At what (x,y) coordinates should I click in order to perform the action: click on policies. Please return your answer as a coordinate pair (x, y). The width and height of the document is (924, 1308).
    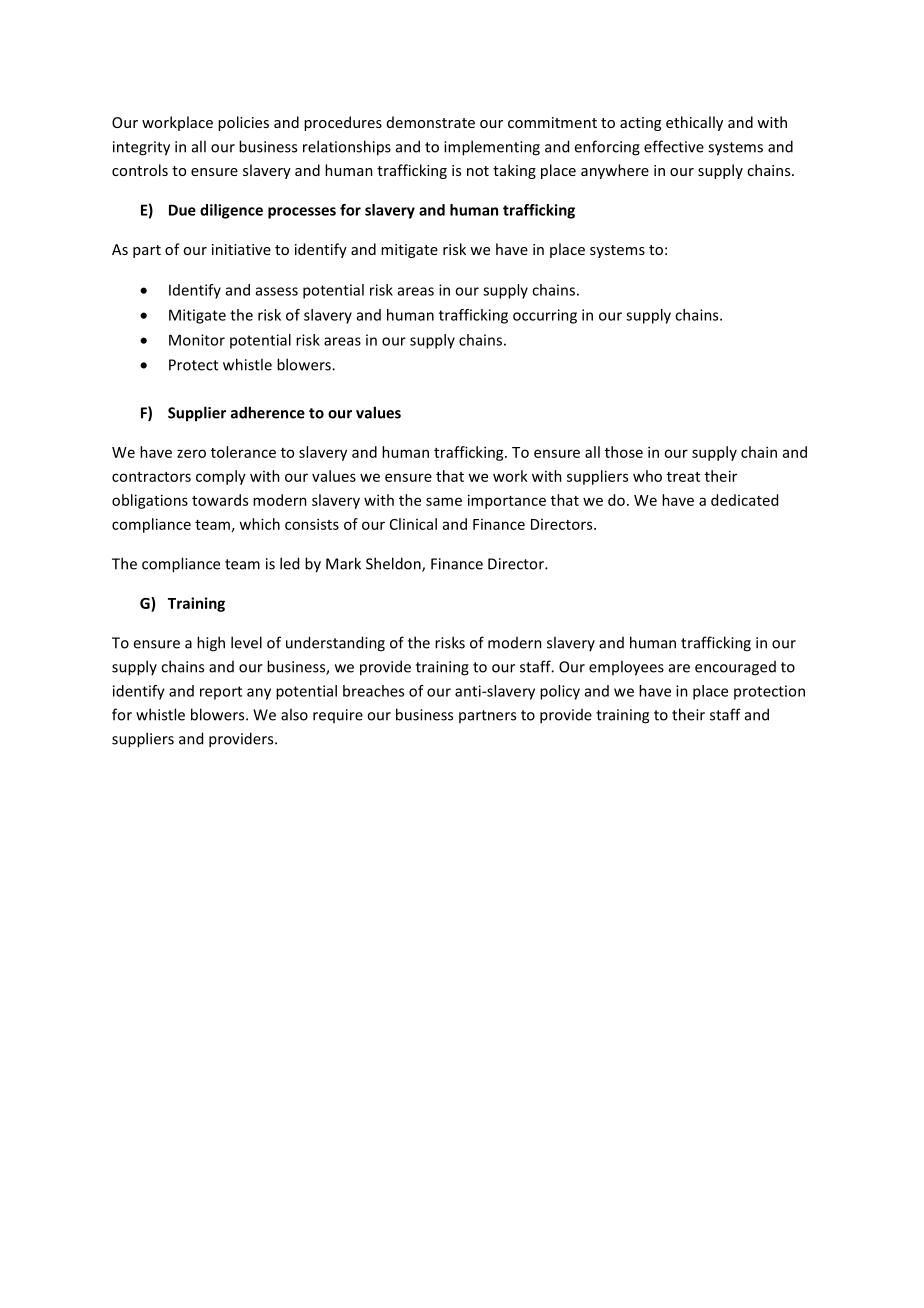
    Looking at the image, I should click on (243, 123).
